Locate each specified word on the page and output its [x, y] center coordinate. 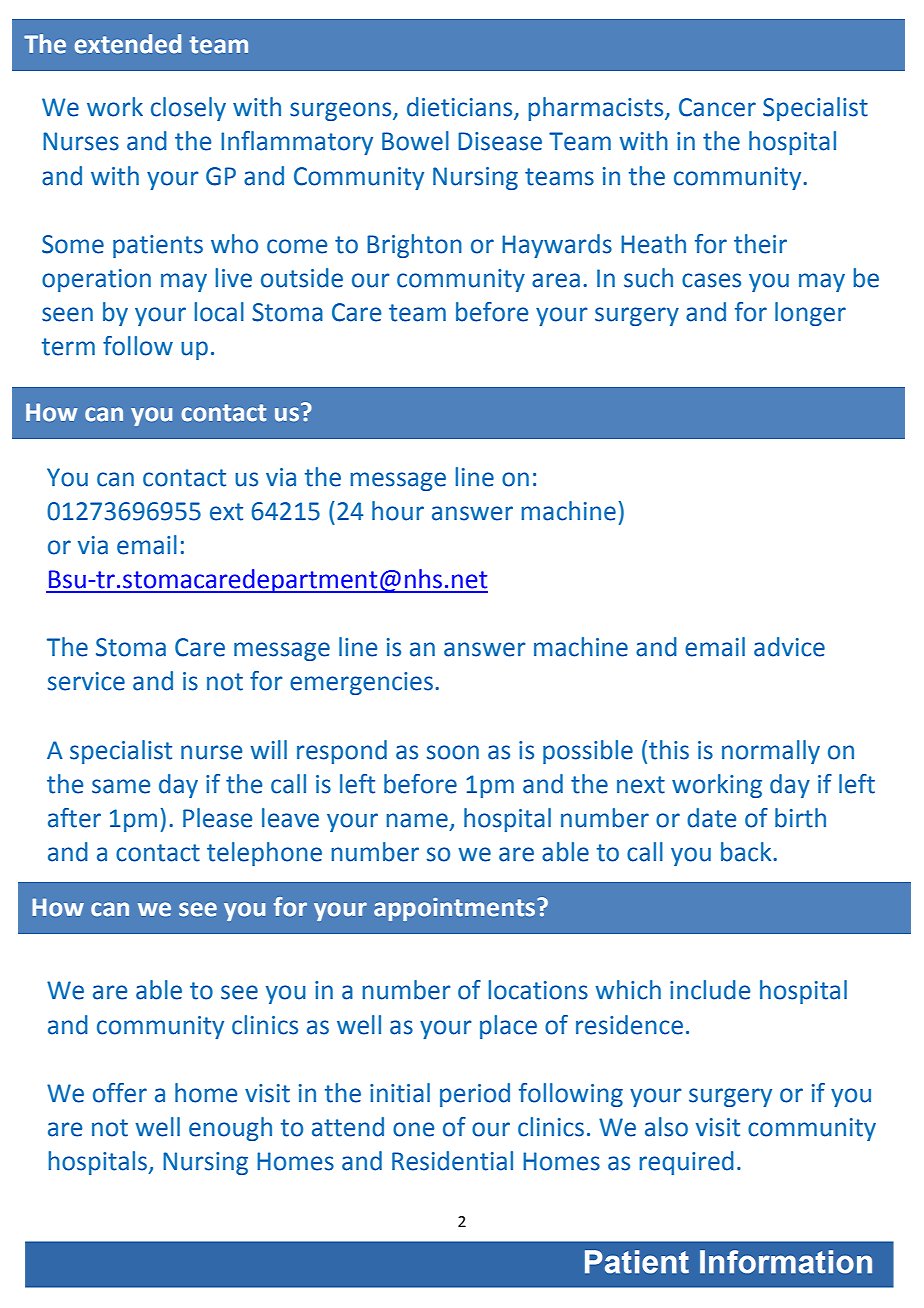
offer [120, 1093]
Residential [452, 1161]
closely [188, 109]
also [666, 1127]
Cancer [717, 107]
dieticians [461, 108]
